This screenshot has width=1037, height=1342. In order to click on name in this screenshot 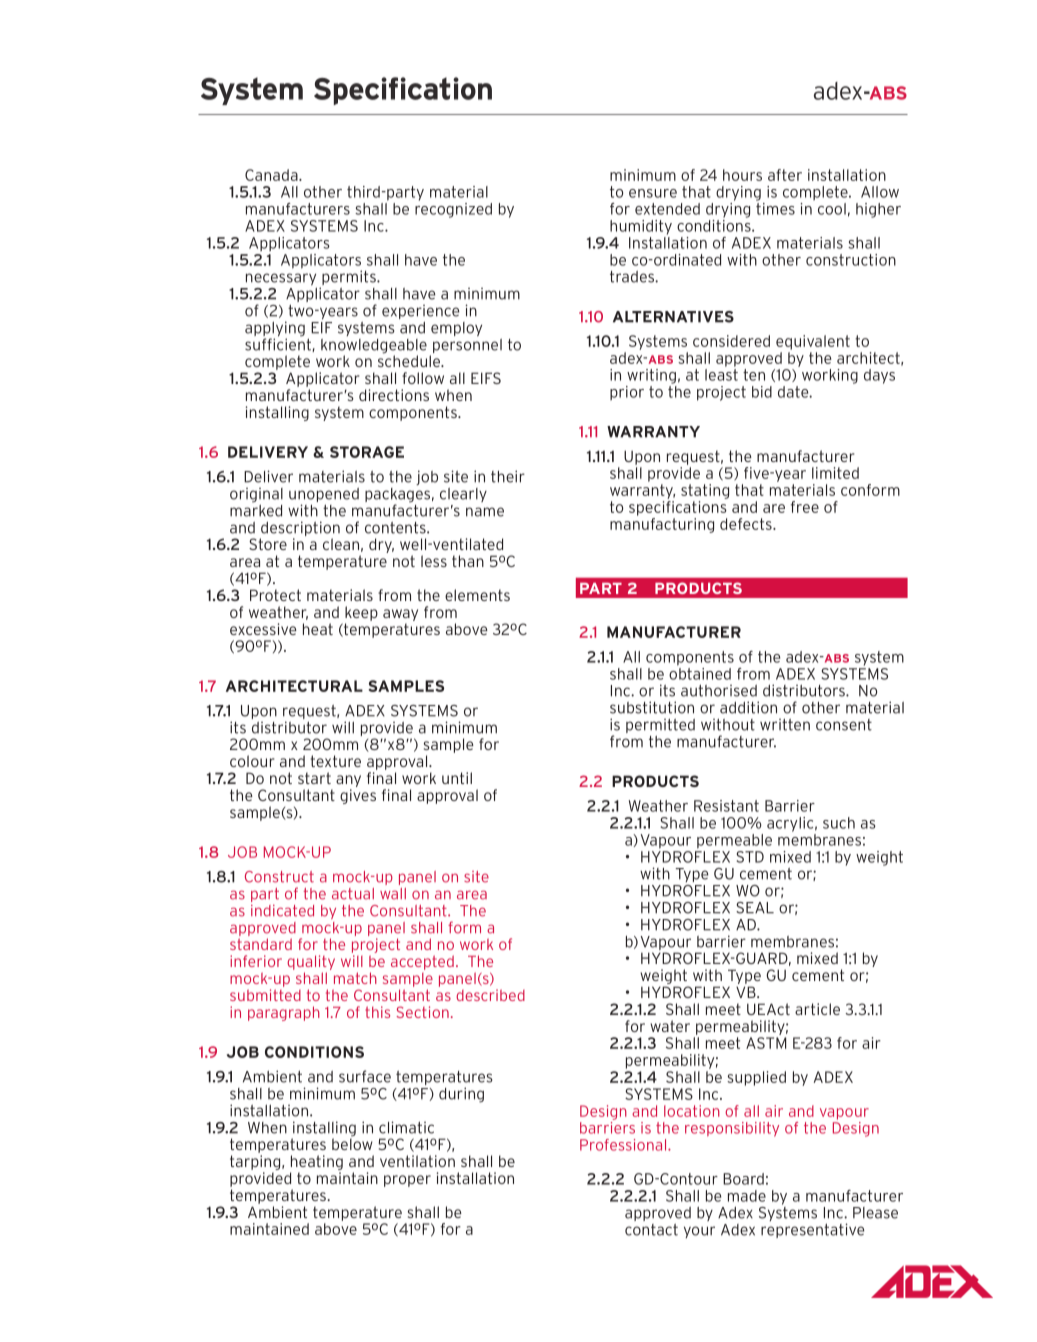, I will do `click(485, 512)`.
